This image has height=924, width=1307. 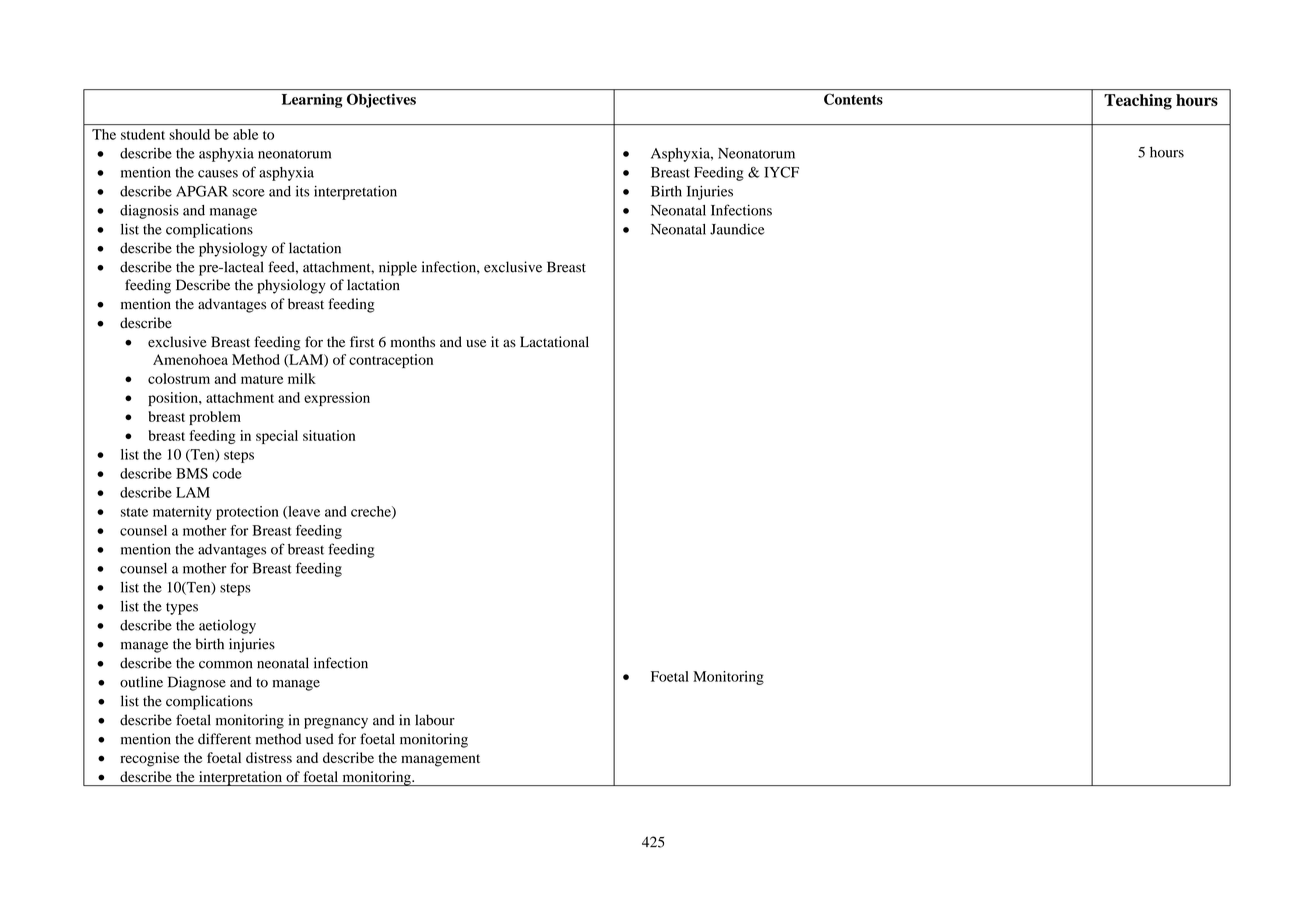 What do you see at coordinates (853, 99) in the image?
I see `Contents` at bounding box center [853, 99].
